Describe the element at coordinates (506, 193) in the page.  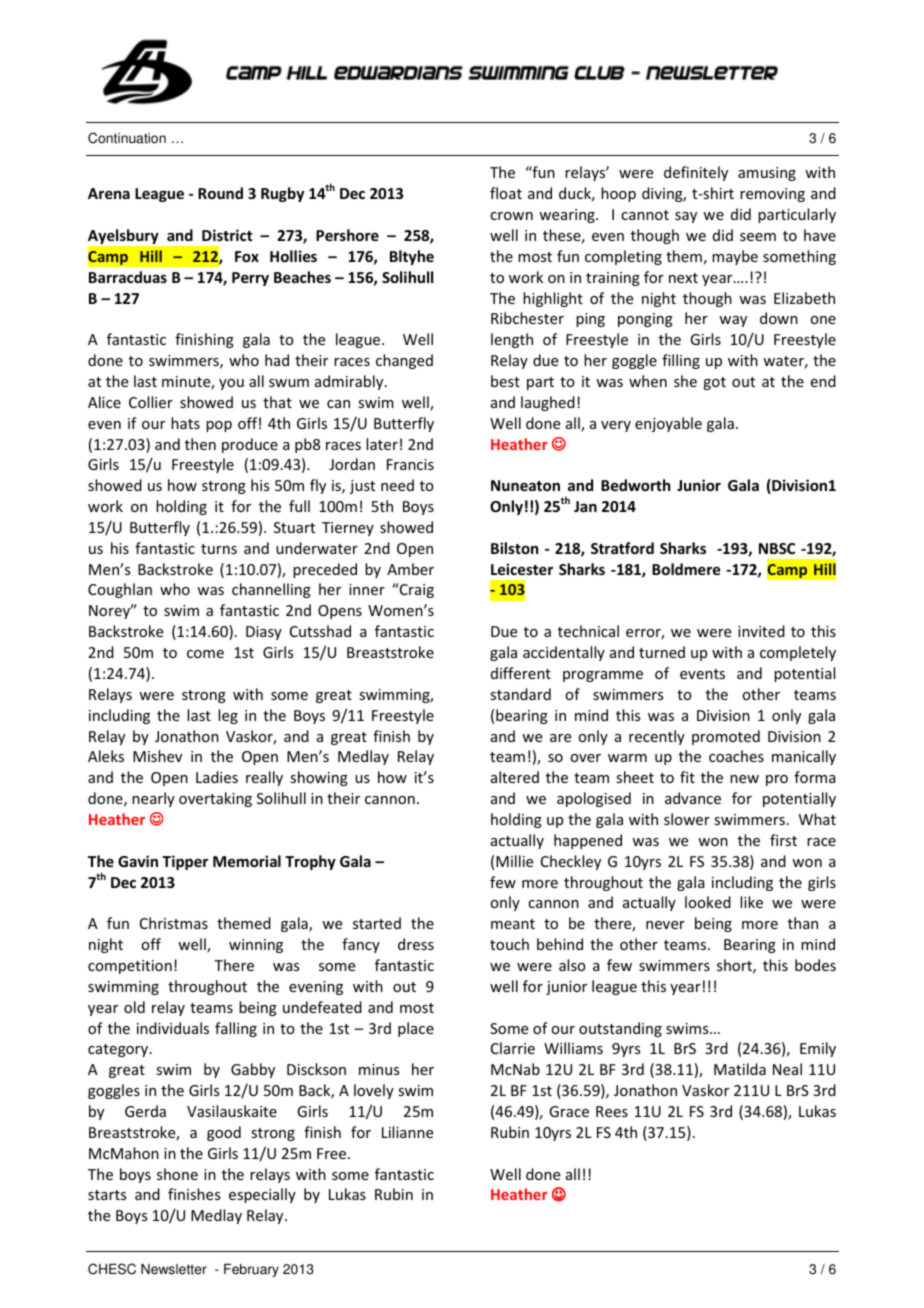
I see `float` at that location.
